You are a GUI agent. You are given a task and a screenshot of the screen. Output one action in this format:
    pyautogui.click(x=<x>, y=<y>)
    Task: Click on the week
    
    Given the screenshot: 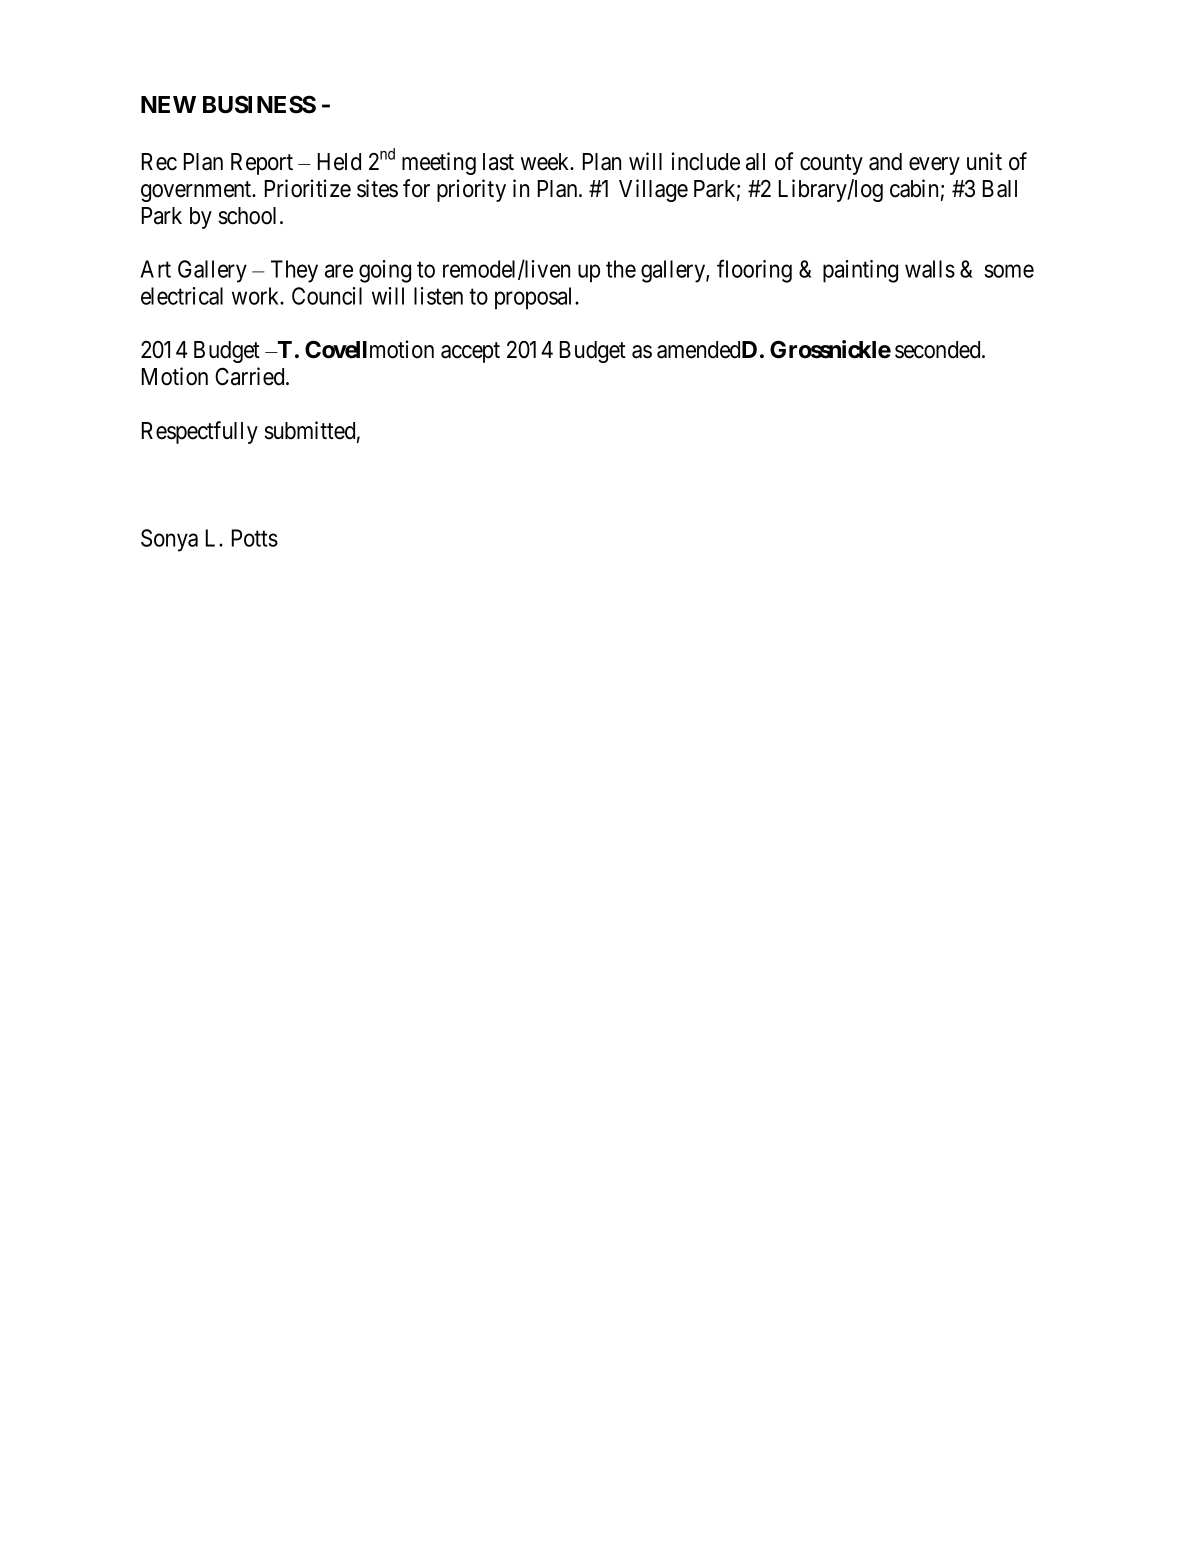 What is the action you would take?
    pyautogui.click(x=546, y=162)
